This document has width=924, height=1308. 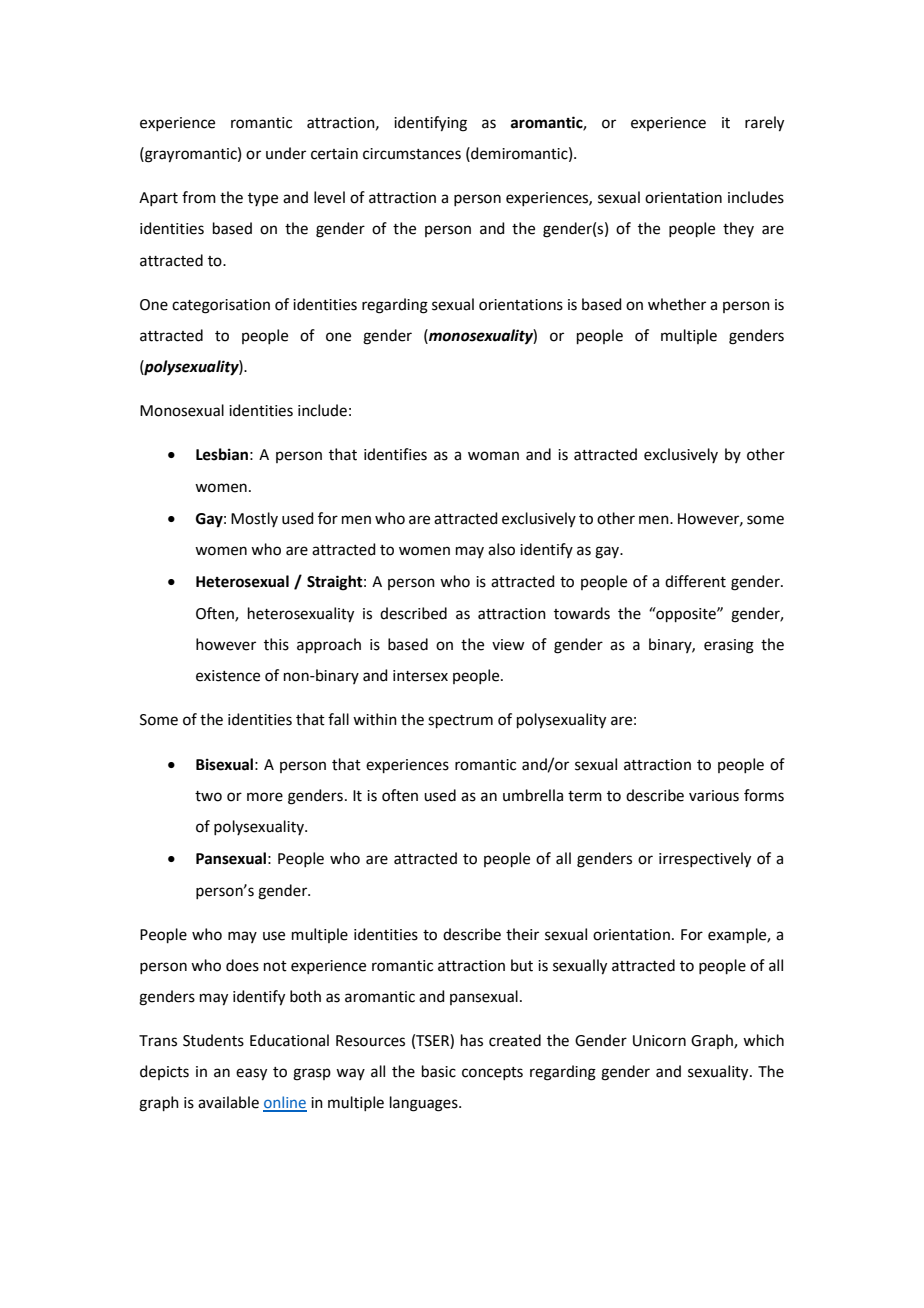 I want to click on basic, so click(x=439, y=1071).
